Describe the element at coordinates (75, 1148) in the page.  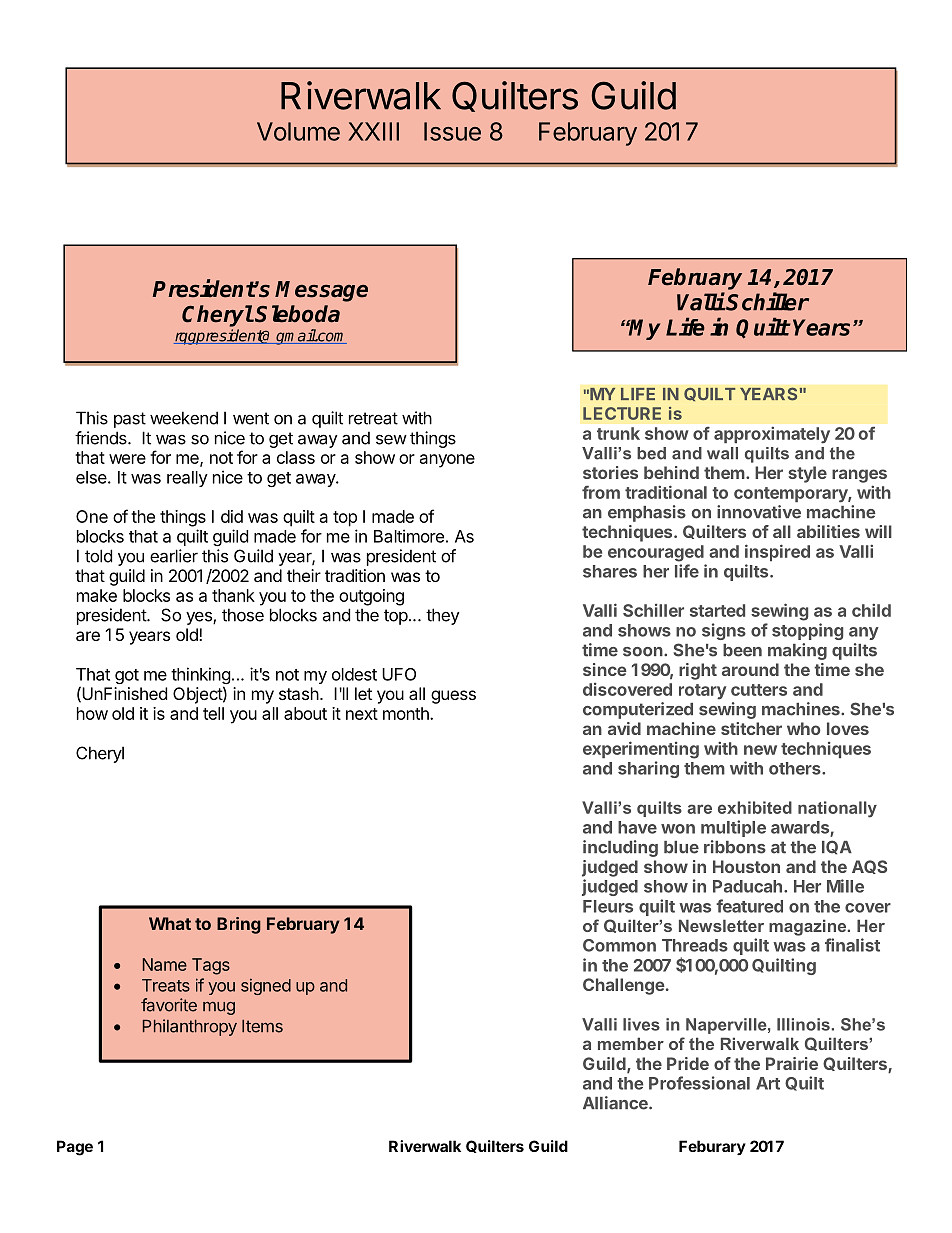
I see `Page` at that location.
